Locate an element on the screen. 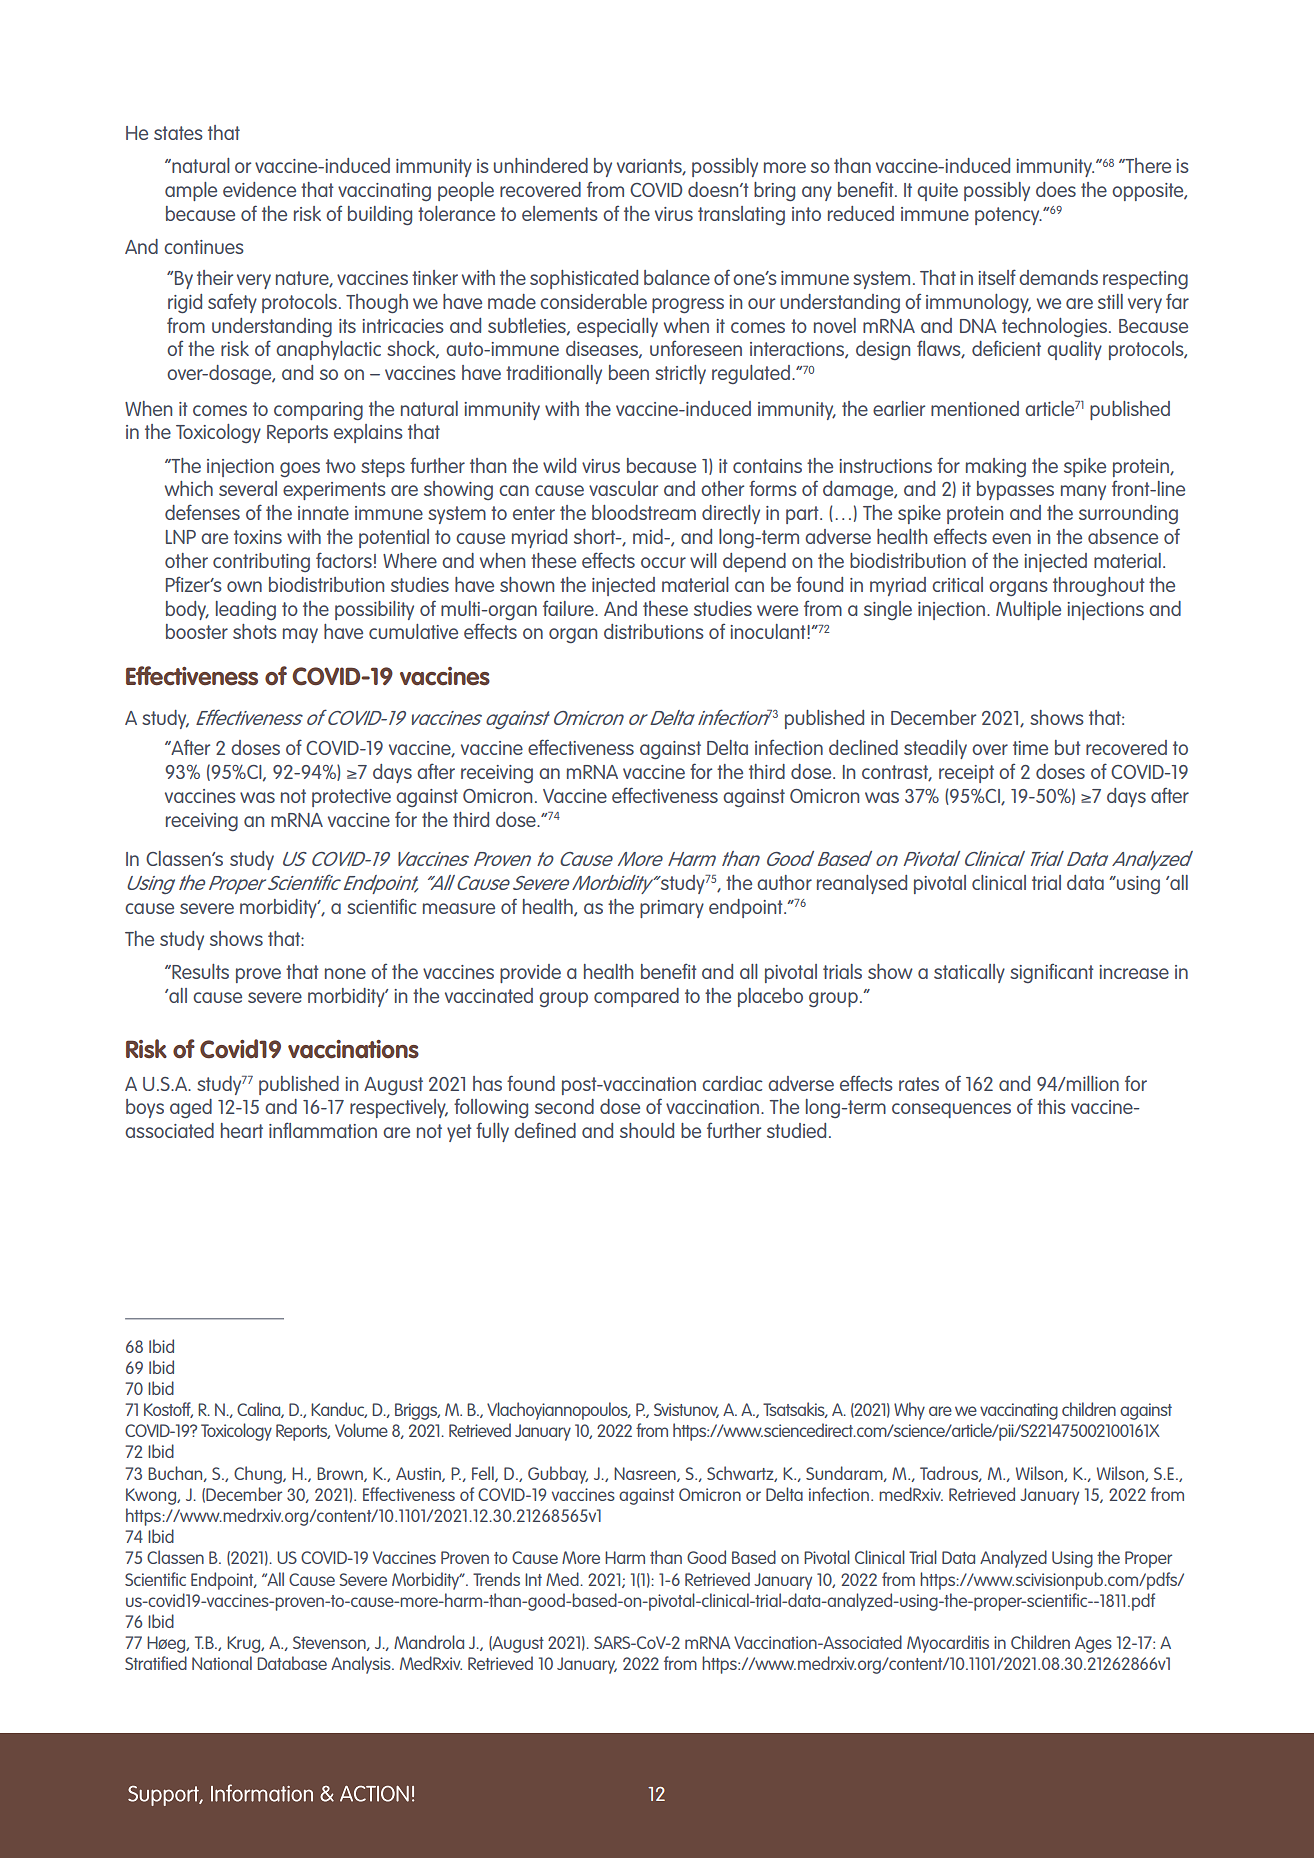  throughout is located at coordinates (1099, 586).
